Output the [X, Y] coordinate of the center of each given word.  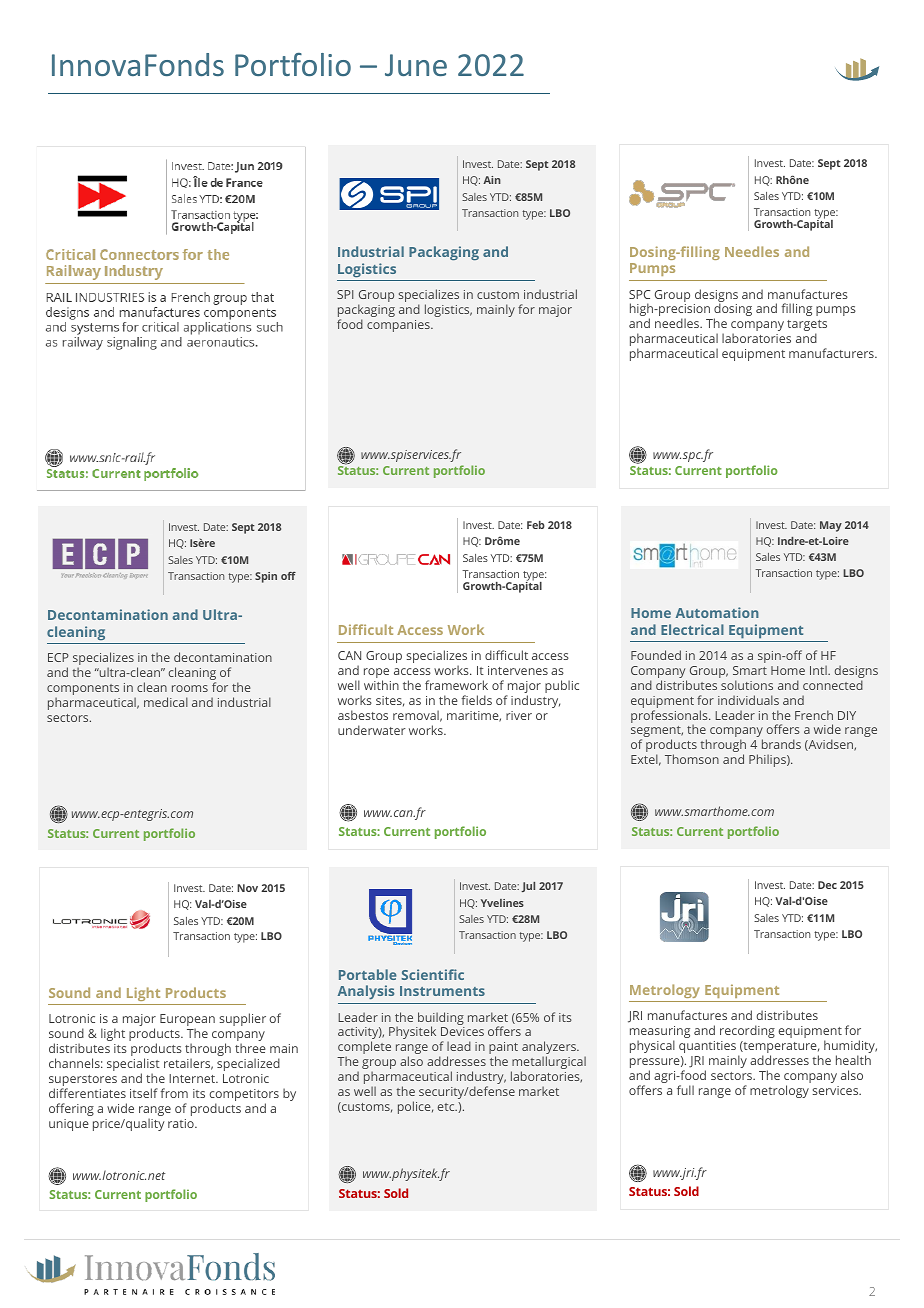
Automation [717, 612]
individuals [748, 700]
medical [166, 702]
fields [476, 700]
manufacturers [832, 353]
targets [807, 327]
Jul [528, 887]
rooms [190, 688]
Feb [536, 525]
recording [747, 1031]
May [831, 526]
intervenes [518, 670]
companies [399, 326]
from [174, 1093]
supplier [243, 1019]
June [416, 65]
